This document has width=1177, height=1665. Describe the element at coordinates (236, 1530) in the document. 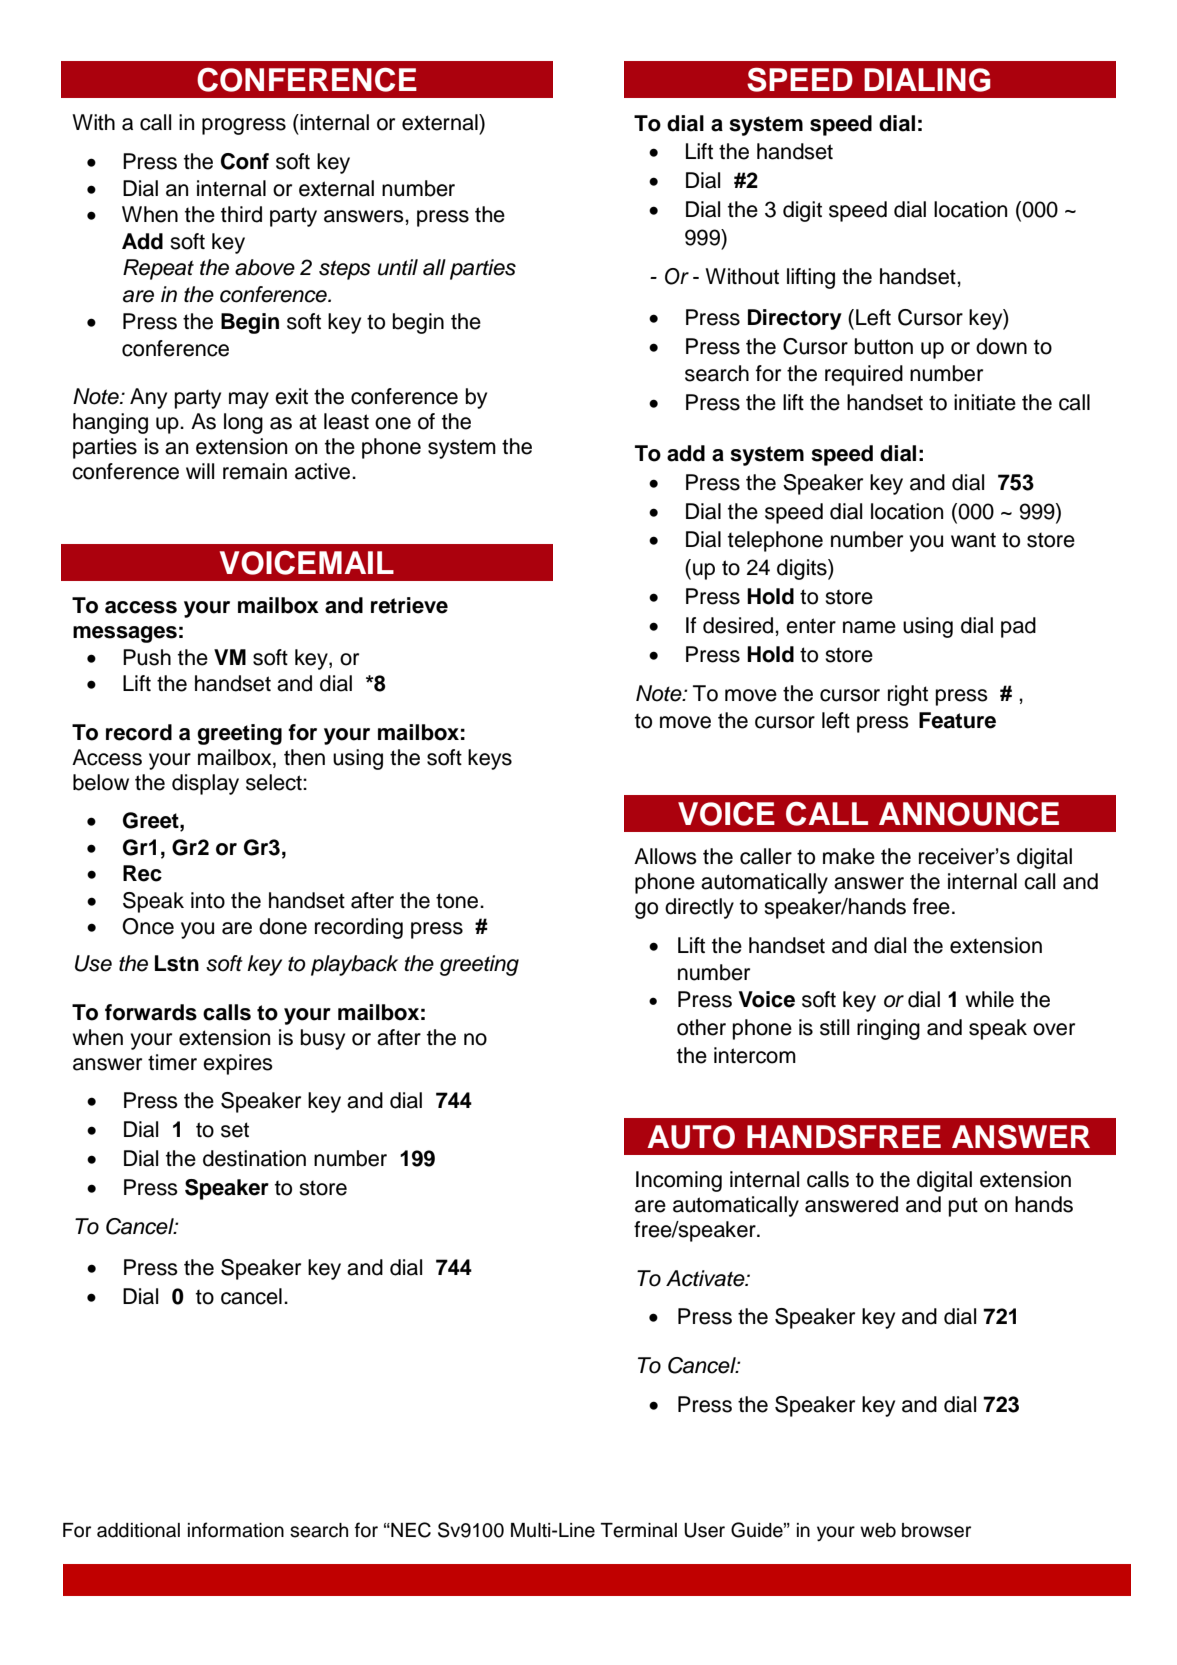

I see `information` at that location.
